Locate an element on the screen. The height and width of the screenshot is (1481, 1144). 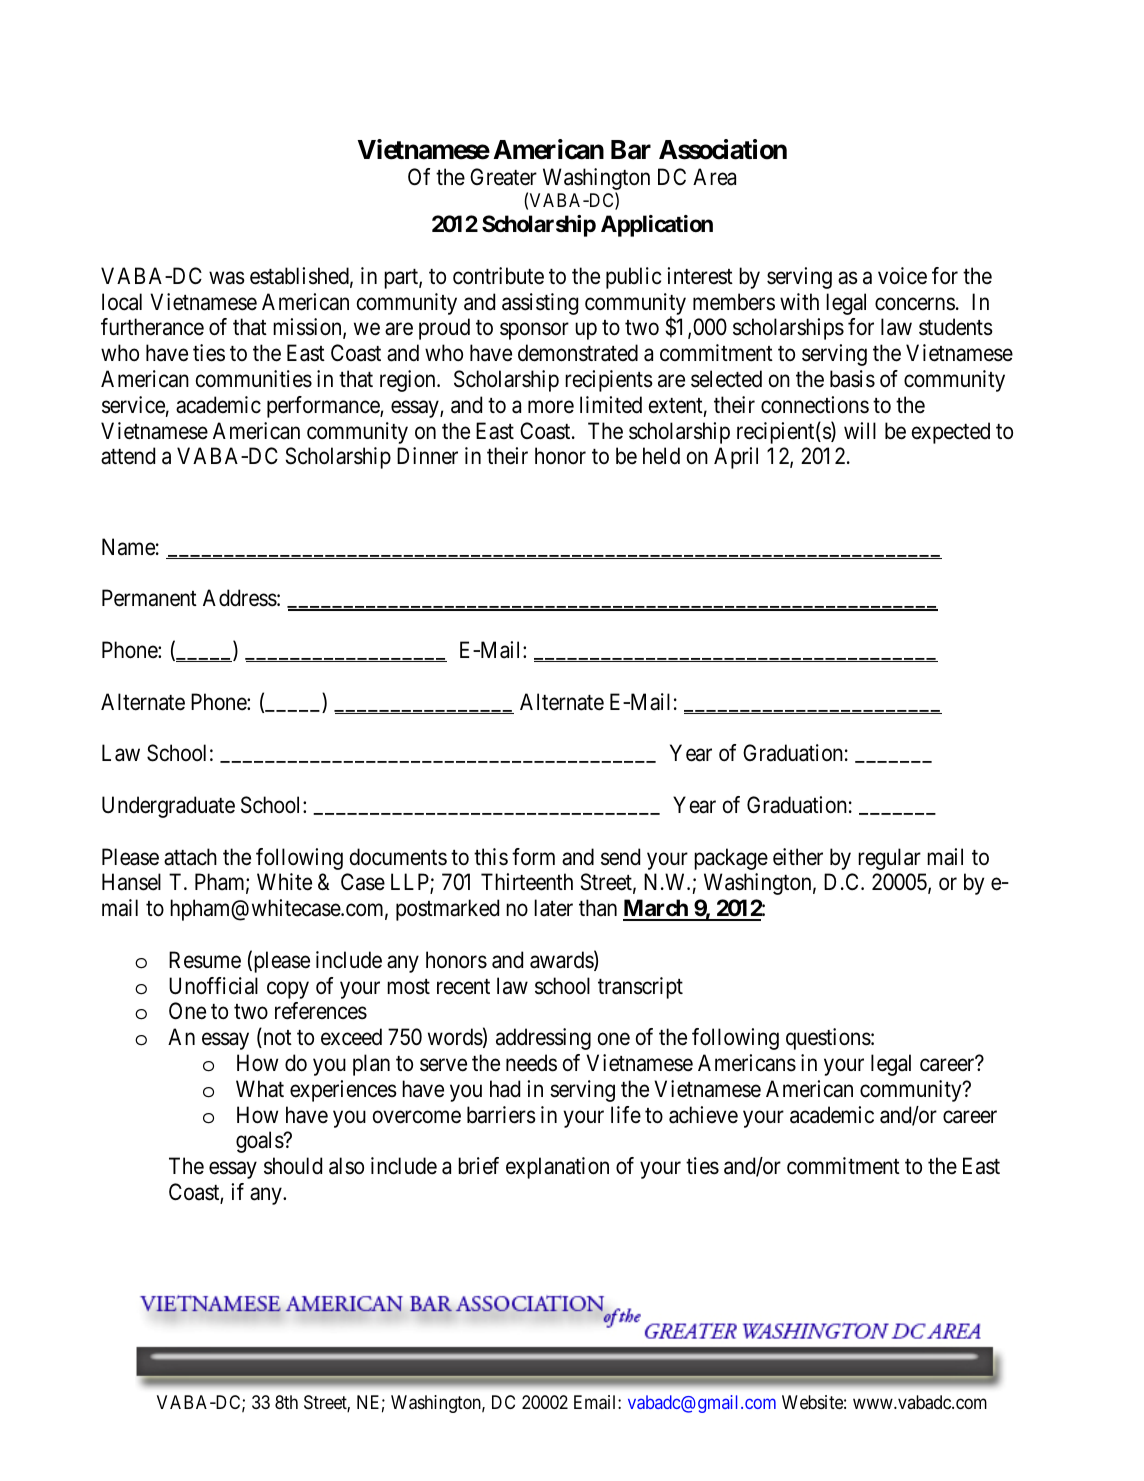
Undergraduate is located at coordinates (168, 807).
